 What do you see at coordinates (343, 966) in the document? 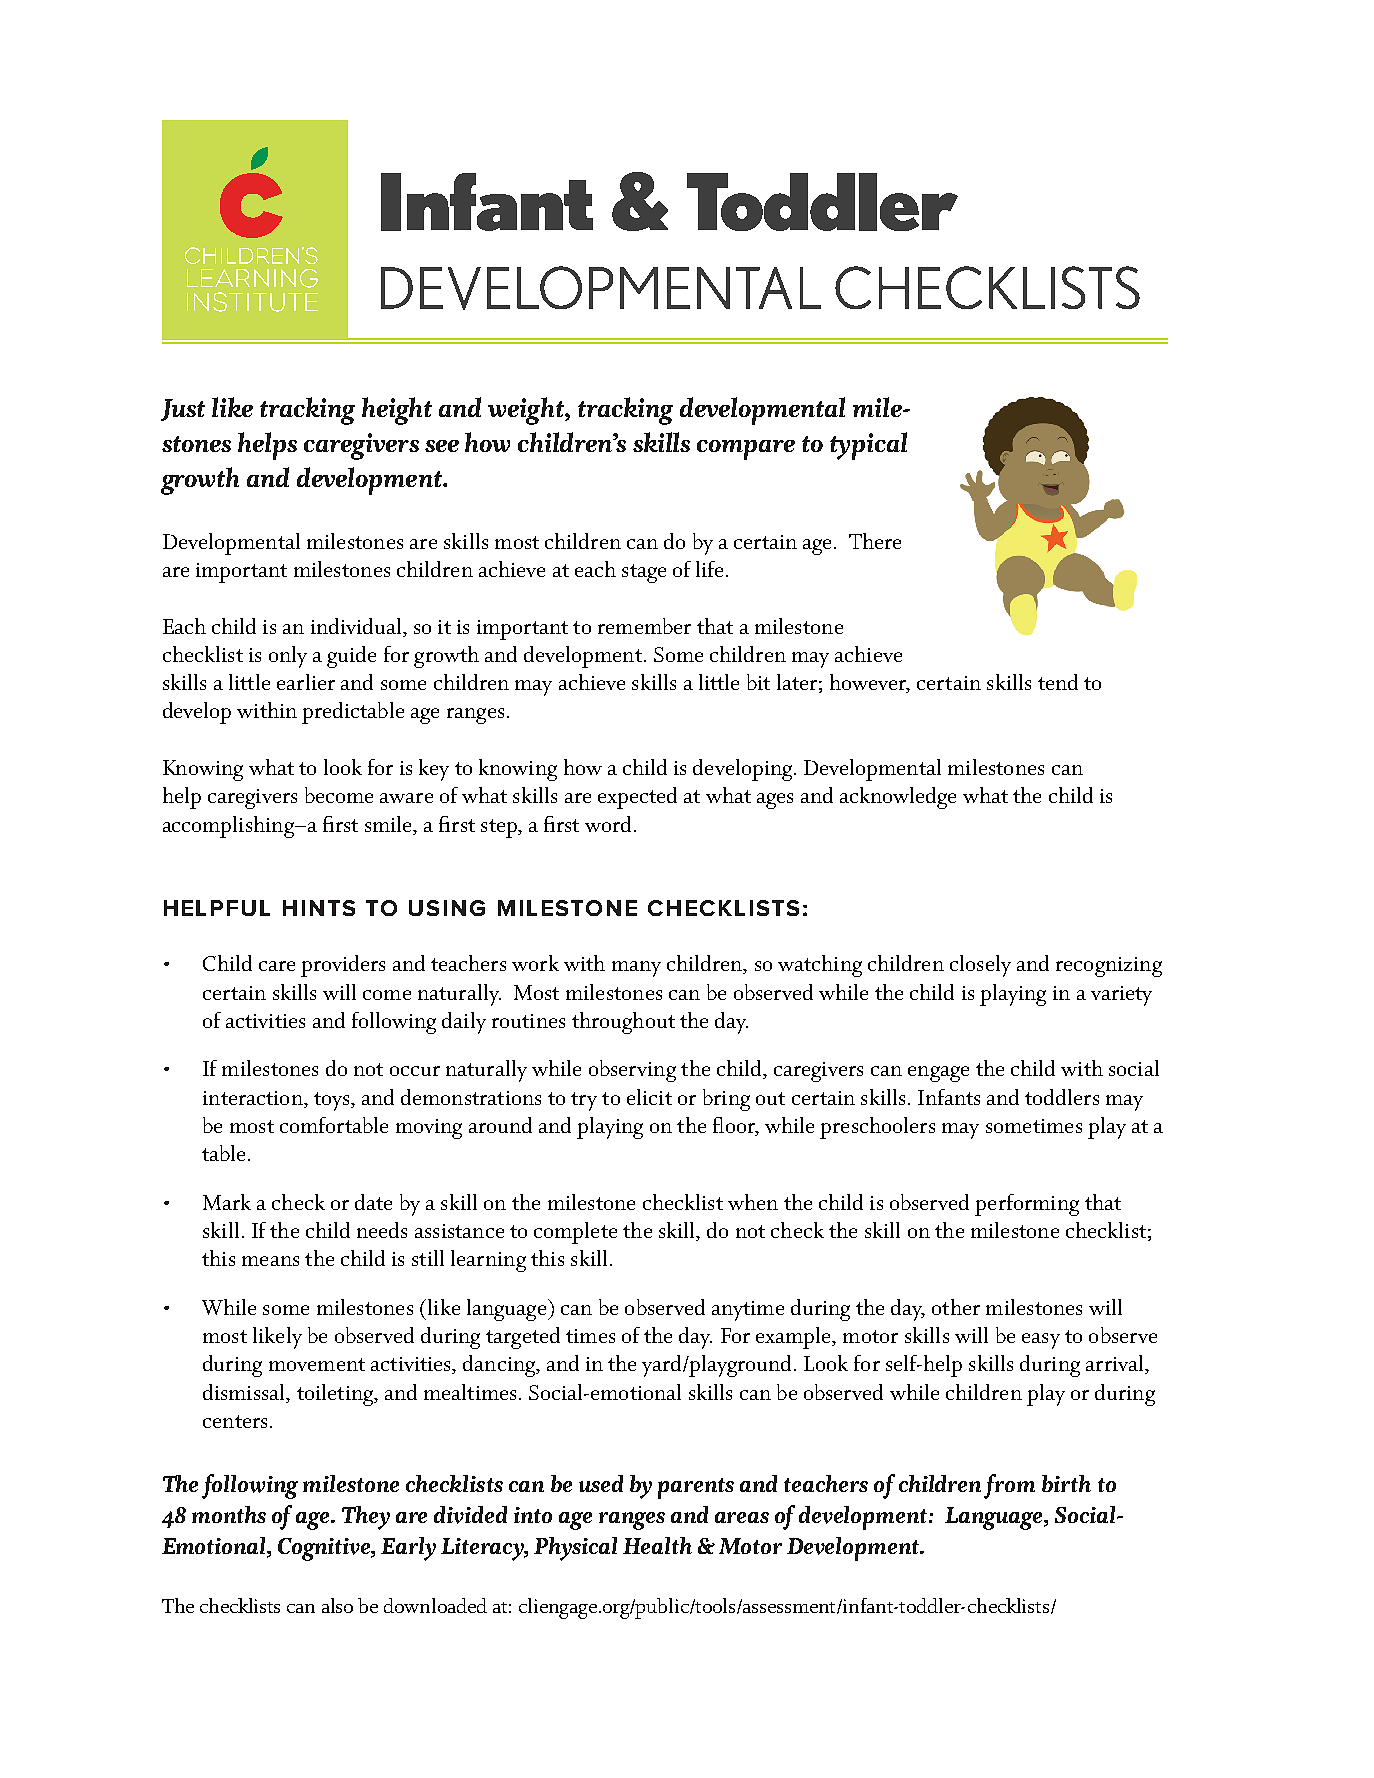
I see `providers` at bounding box center [343, 966].
